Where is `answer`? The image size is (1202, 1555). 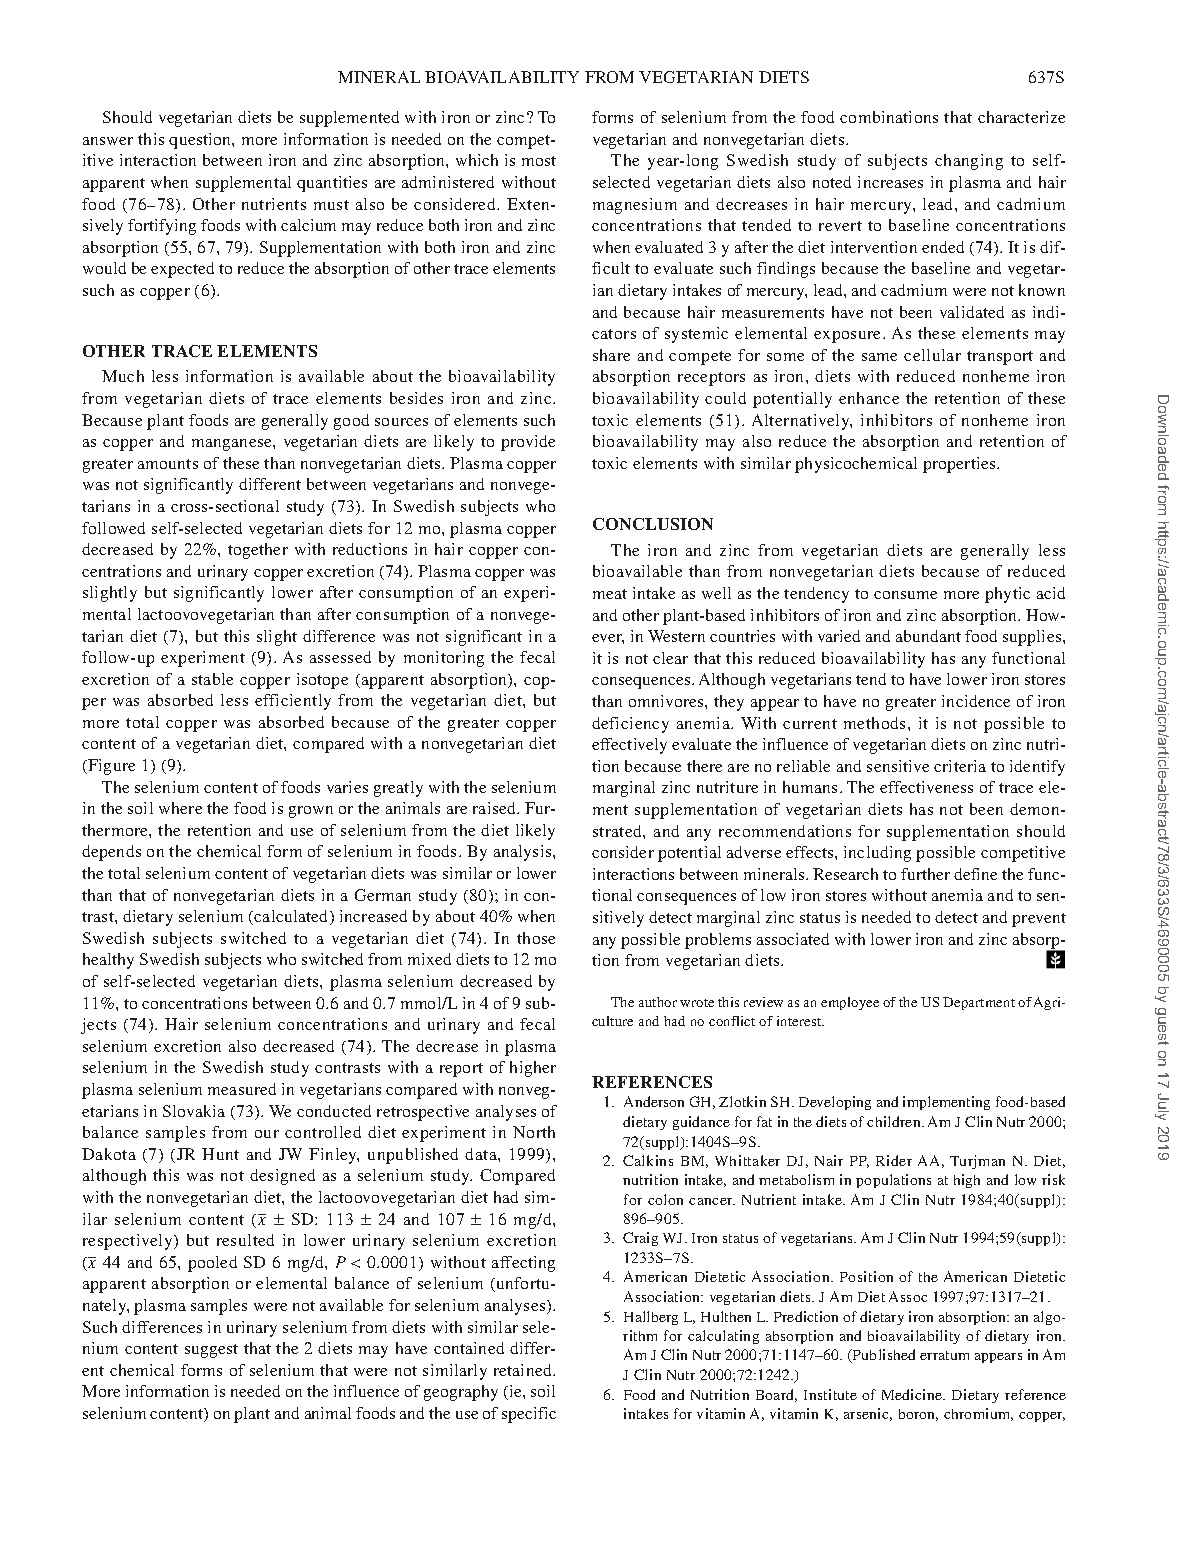 answer is located at coordinates (108, 141).
